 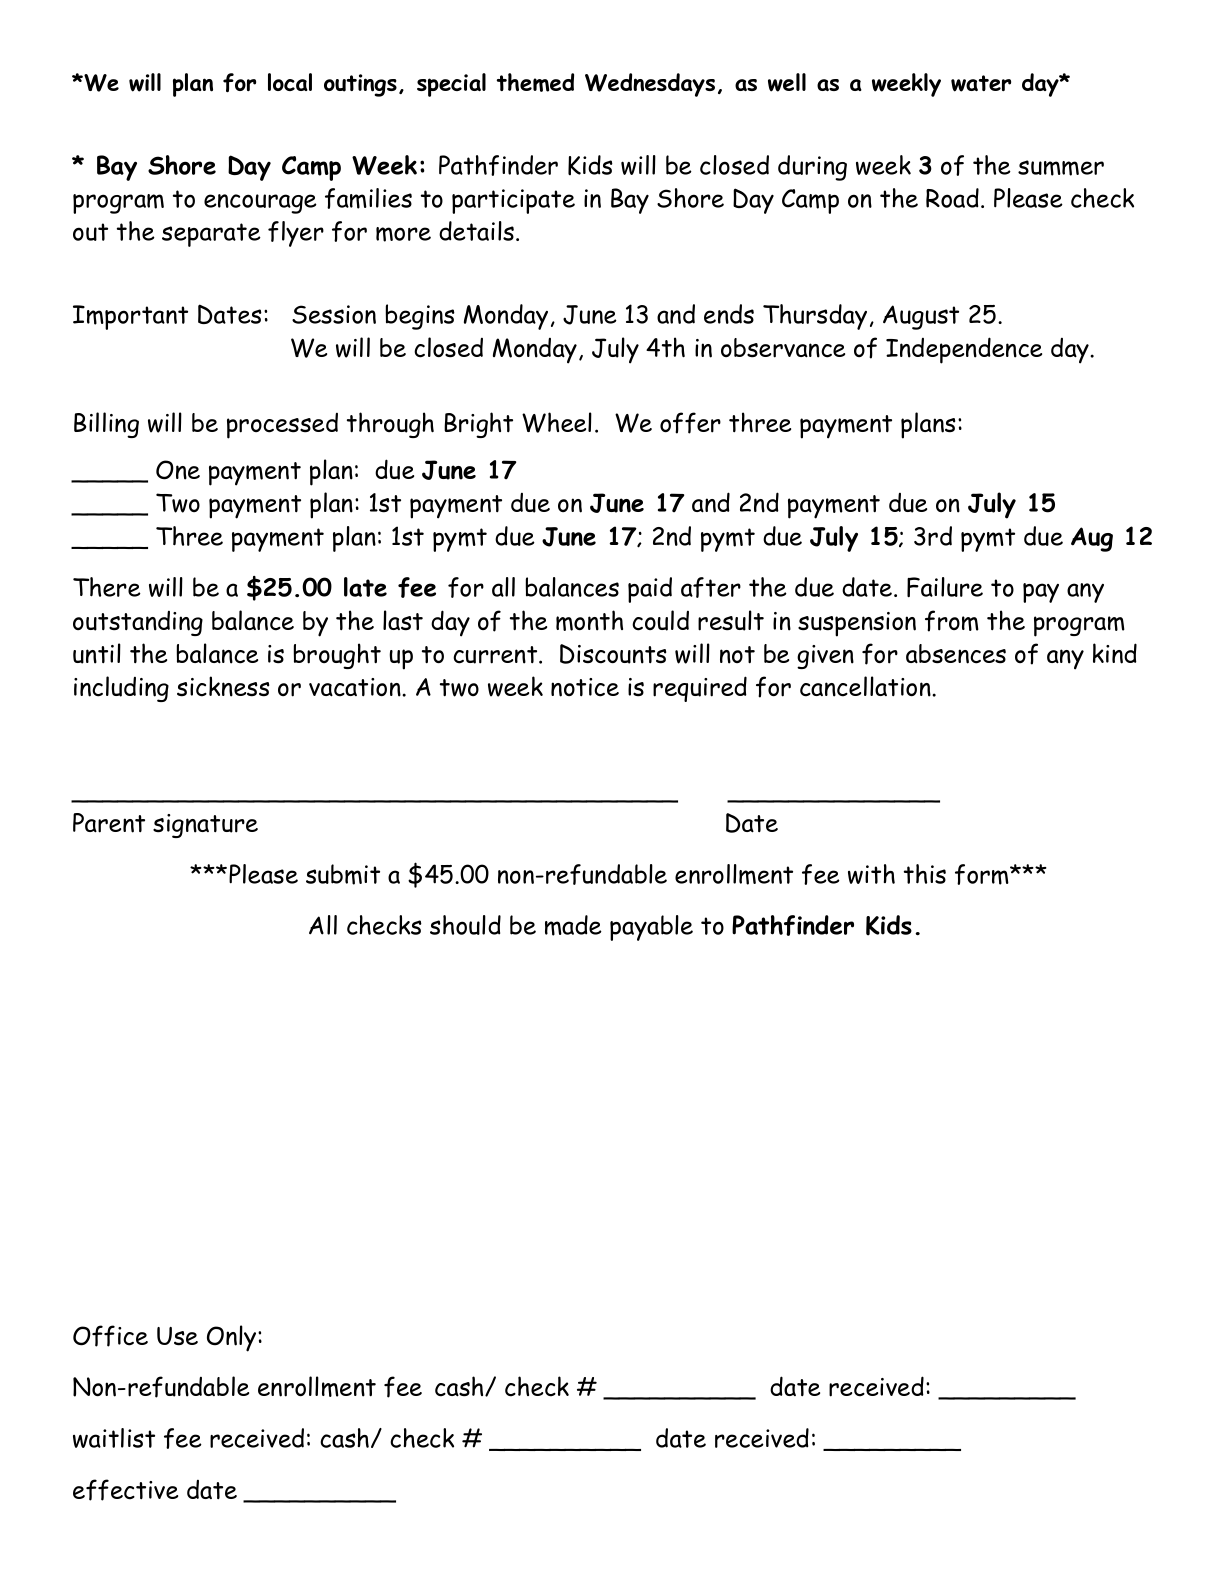 What do you see at coordinates (945, 587) in the image?
I see `Failure` at bounding box center [945, 587].
